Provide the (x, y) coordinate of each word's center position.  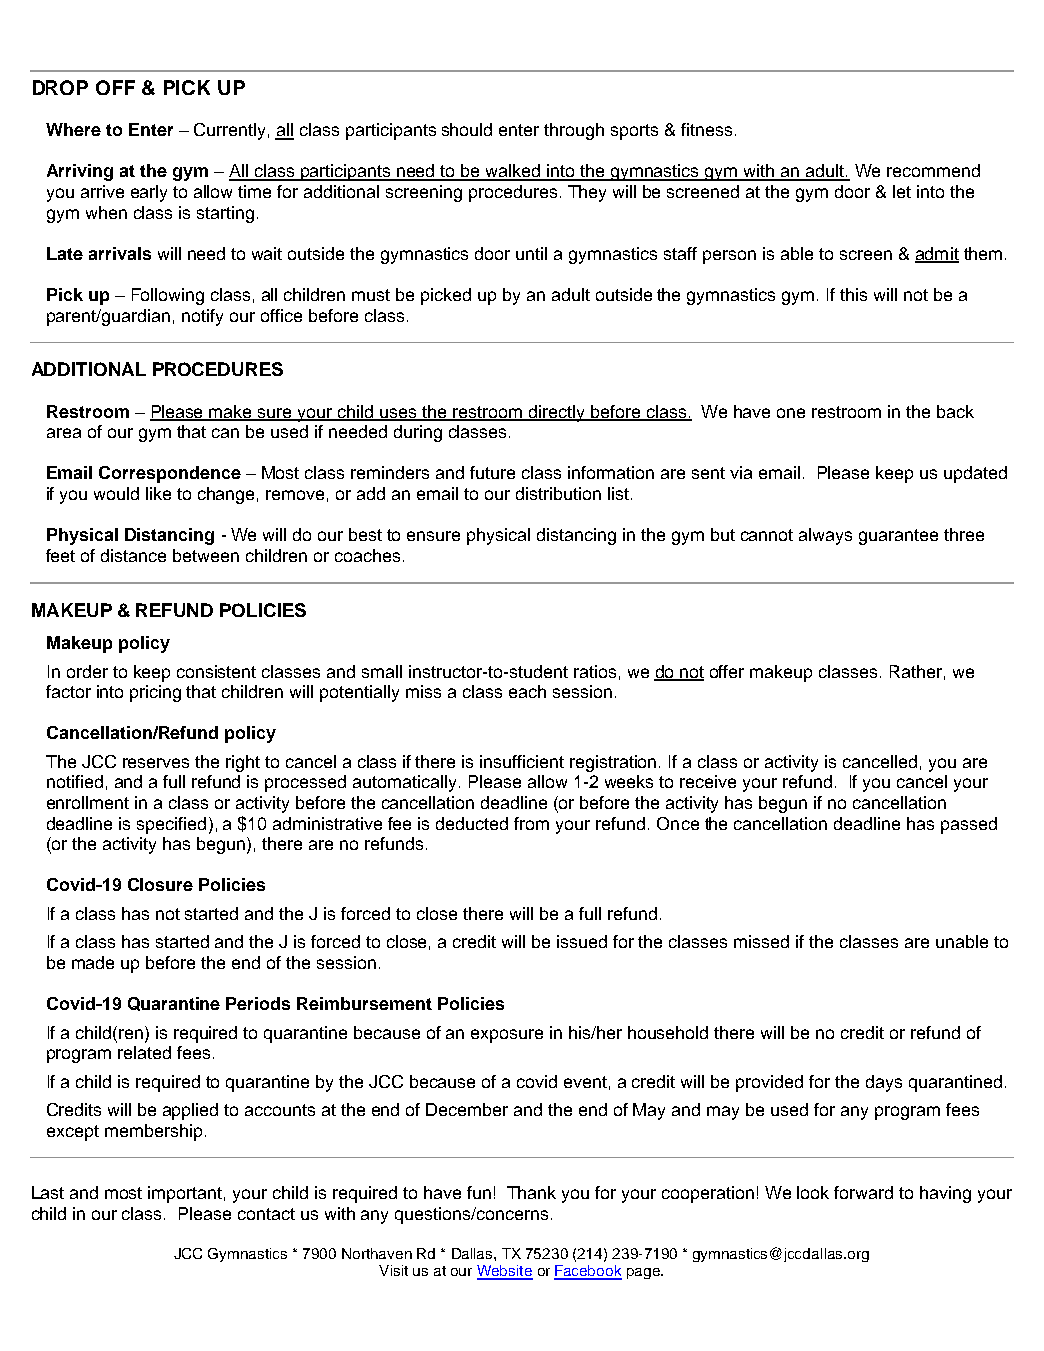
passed (969, 825)
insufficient (522, 761)
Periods (258, 1003)
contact (266, 1214)
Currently (229, 131)
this (853, 294)
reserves (156, 763)
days (884, 1083)
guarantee (898, 537)
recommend (933, 170)
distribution (558, 493)
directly (556, 413)
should (467, 129)
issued (582, 941)
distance (133, 555)
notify (202, 317)
